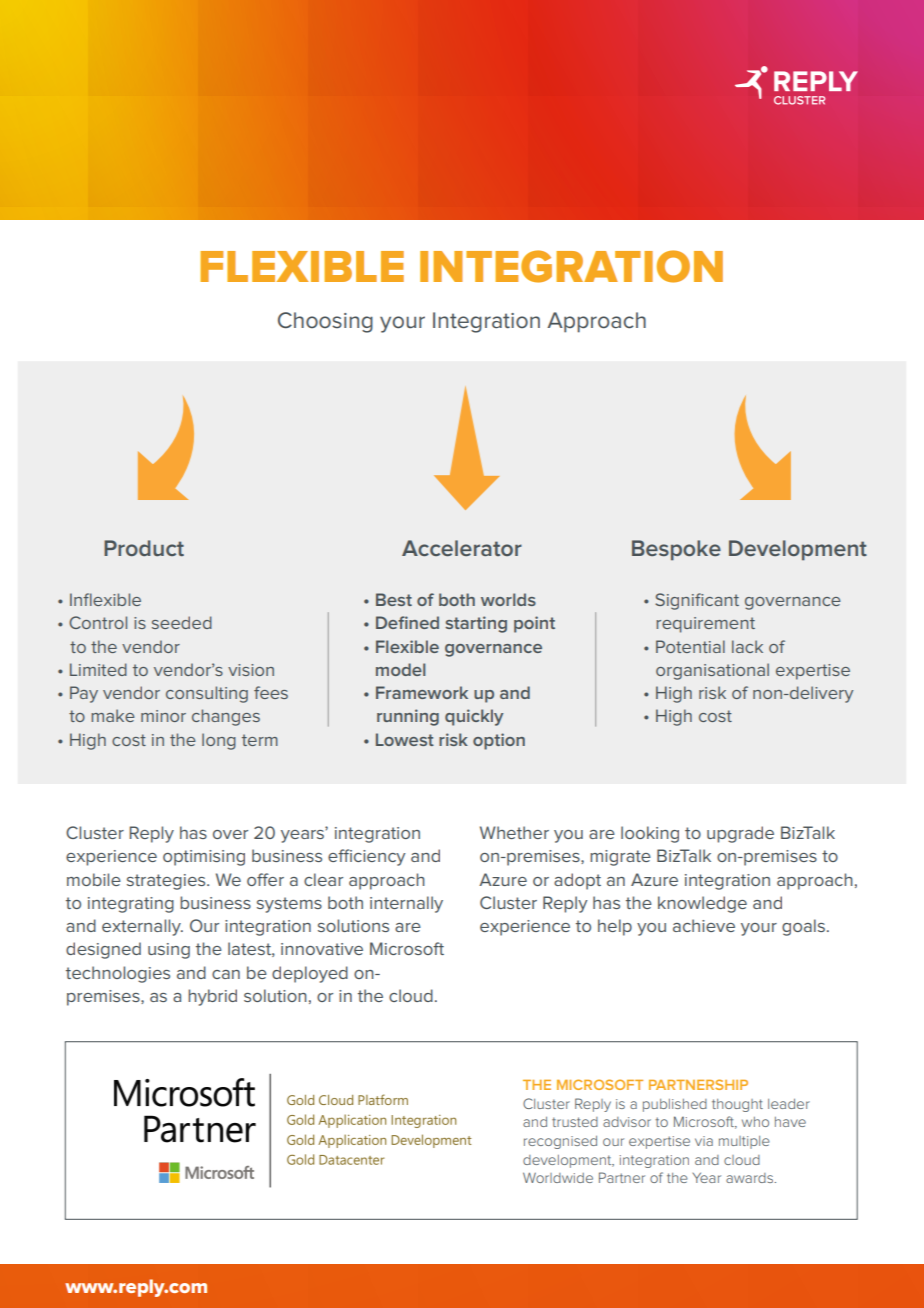  I want to click on starting, so click(476, 624).
